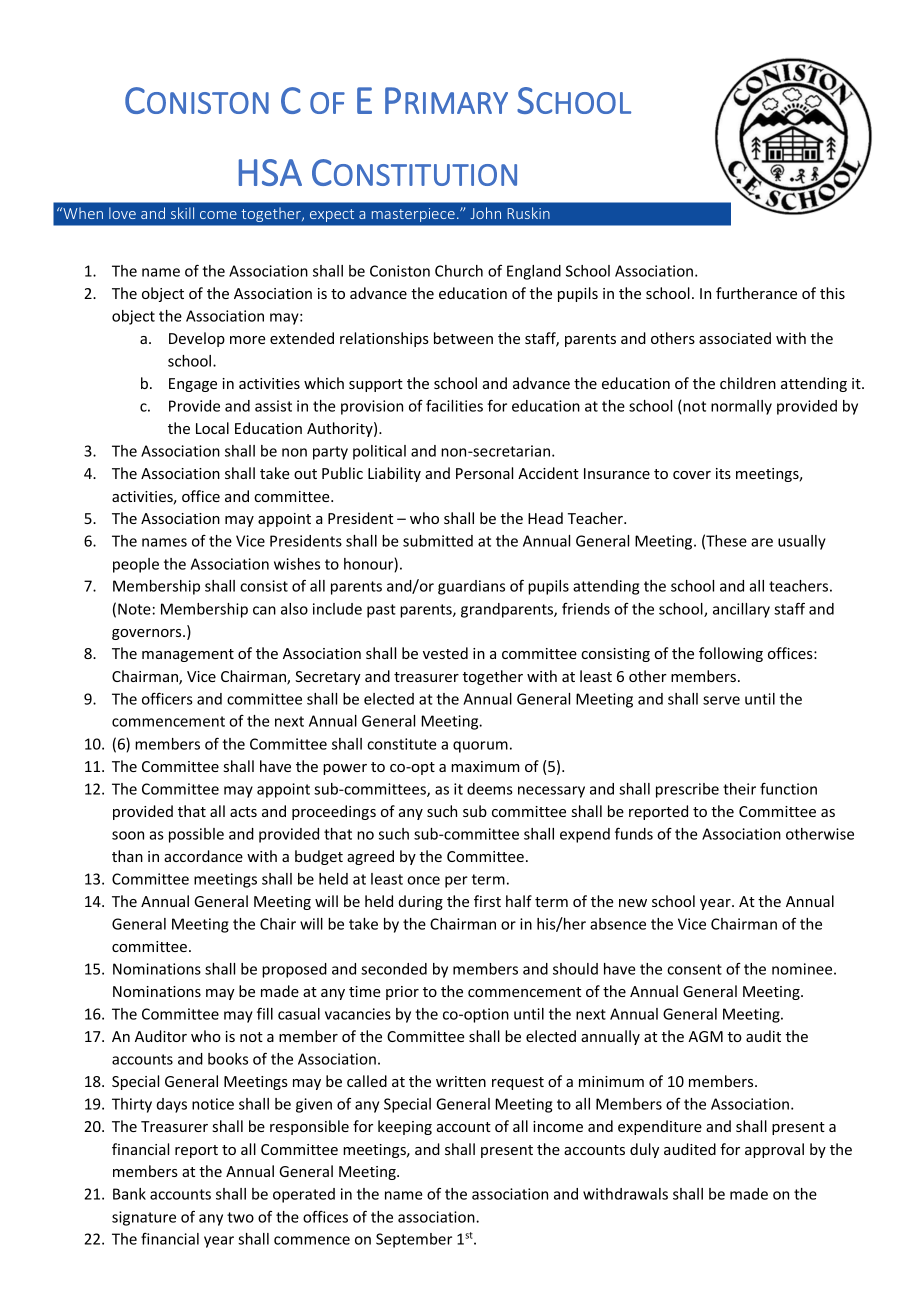  What do you see at coordinates (739, 789) in the screenshot?
I see `their` at bounding box center [739, 789].
